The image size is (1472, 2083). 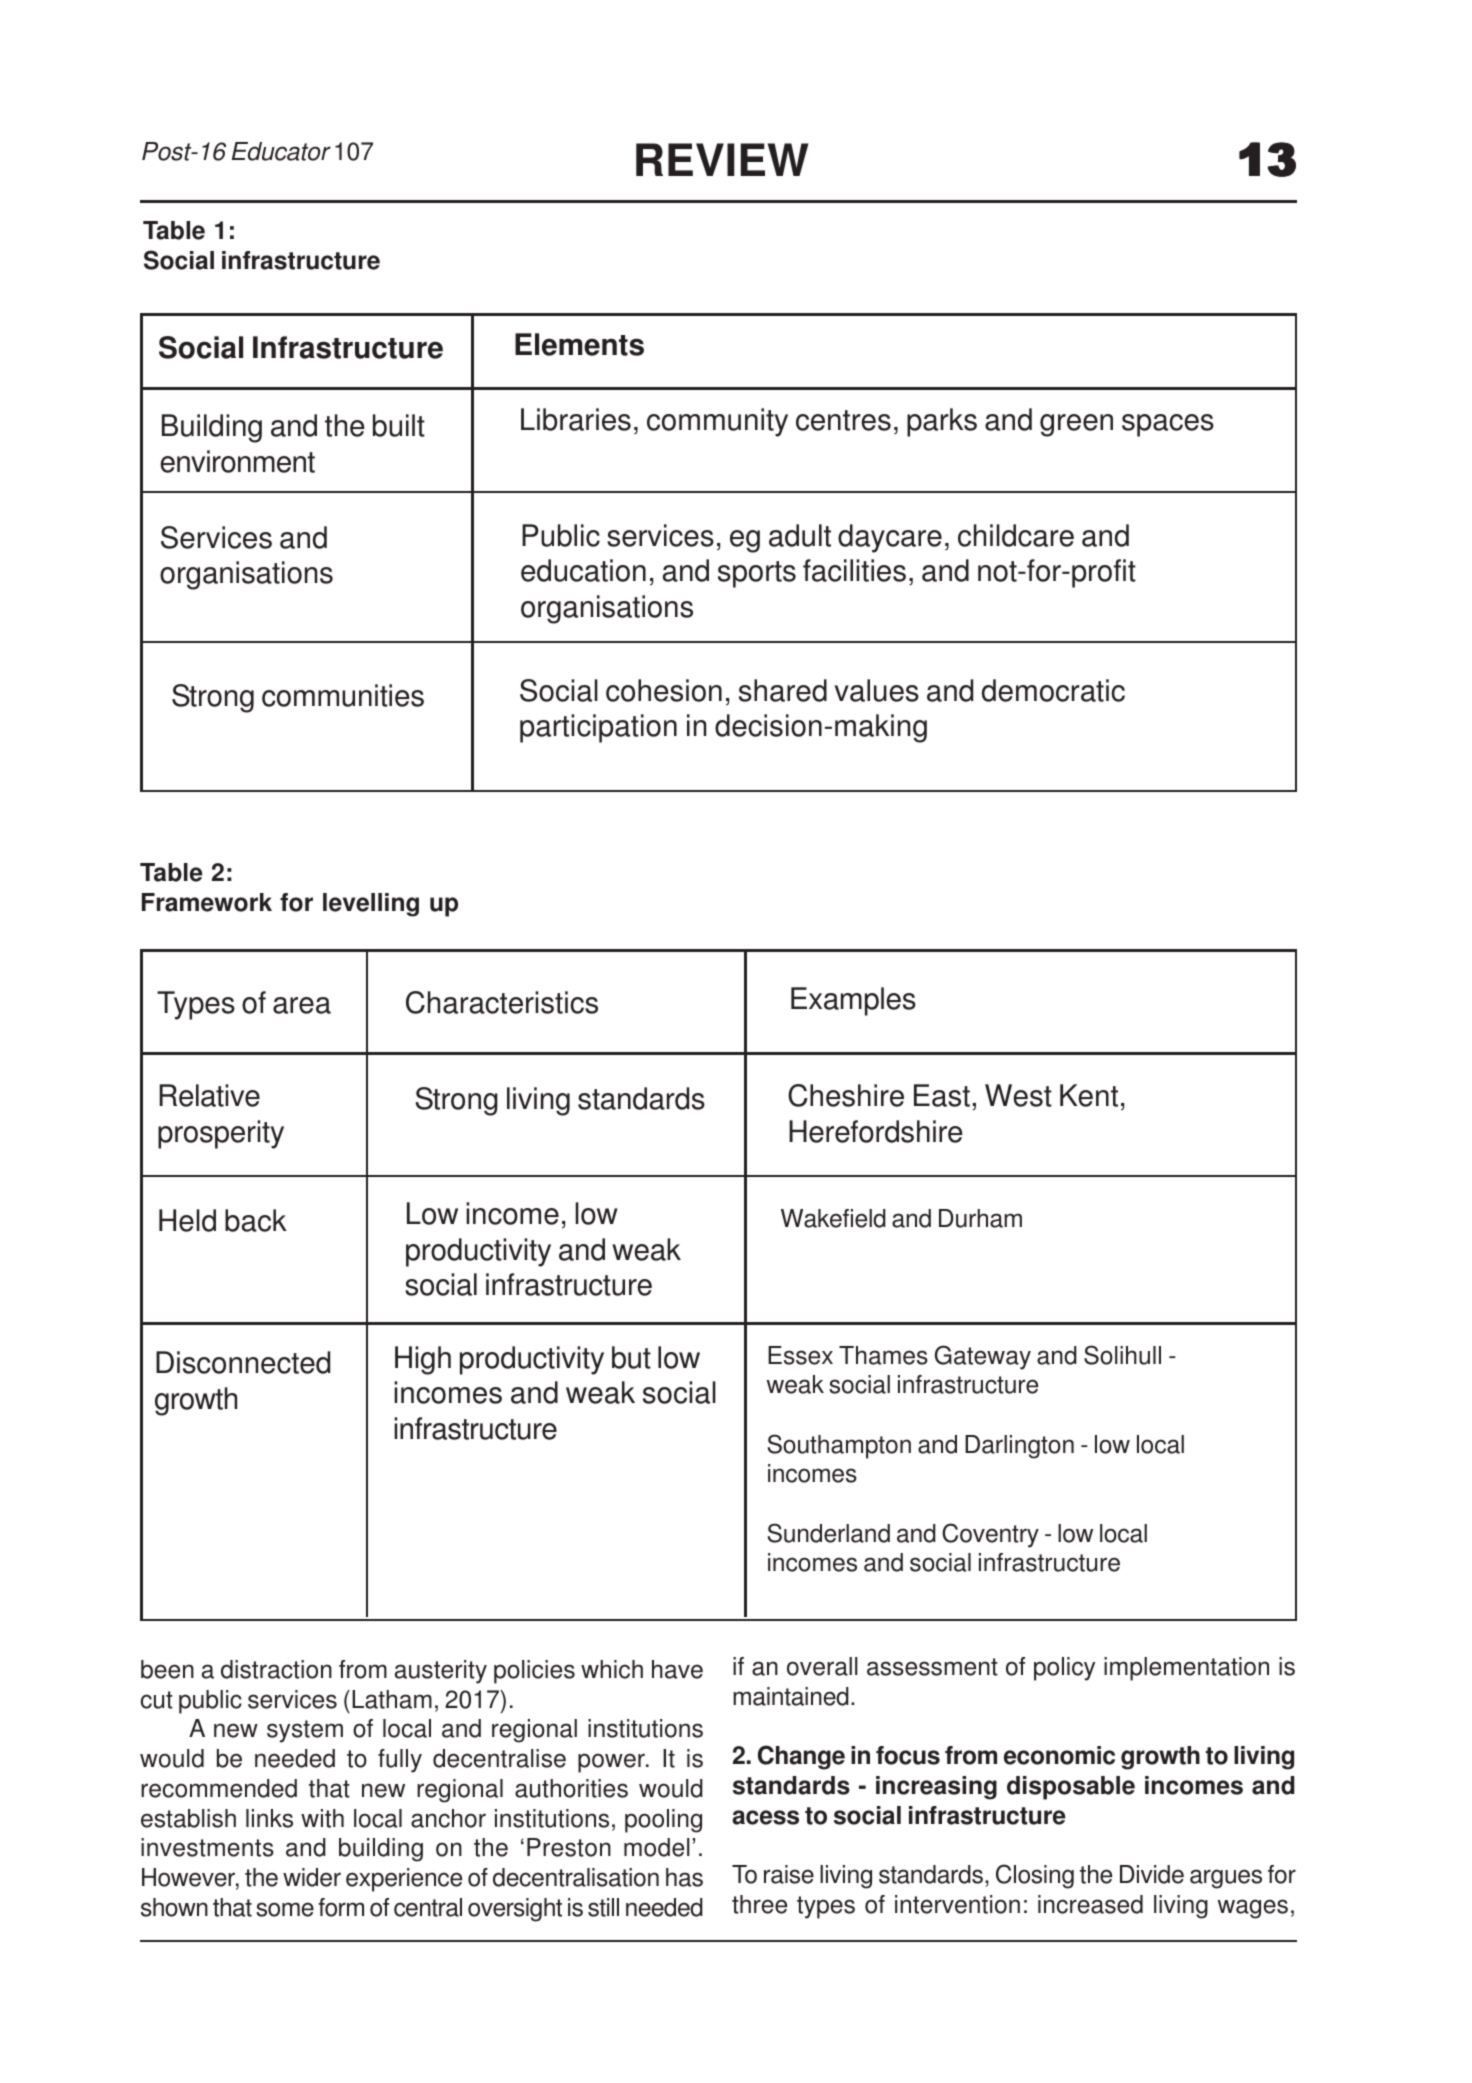 What do you see at coordinates (343, 695) in the page?
I see `communities` at bounding box center [343, 695].
